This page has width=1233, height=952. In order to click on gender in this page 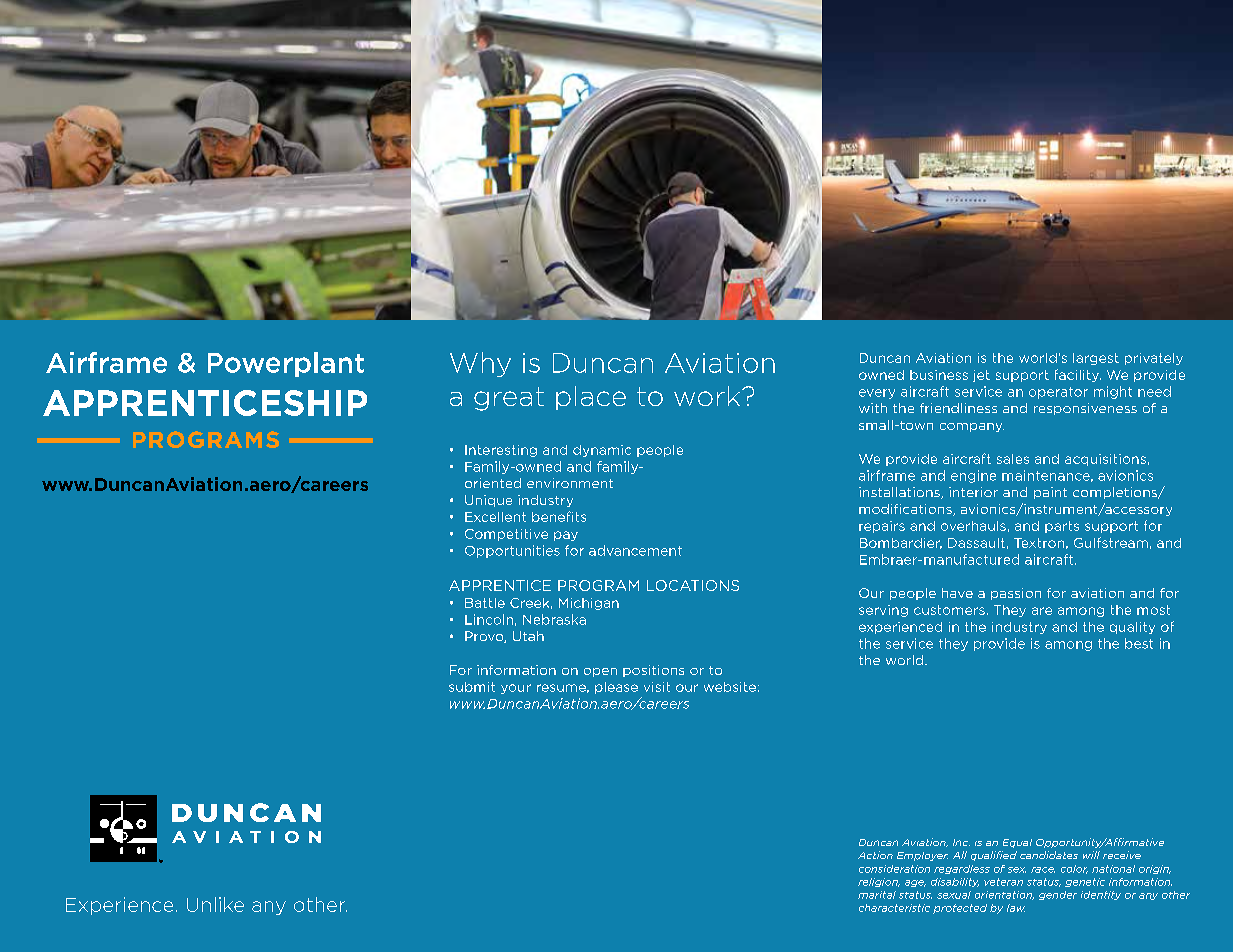, I will do `click(1058, 895)`.
